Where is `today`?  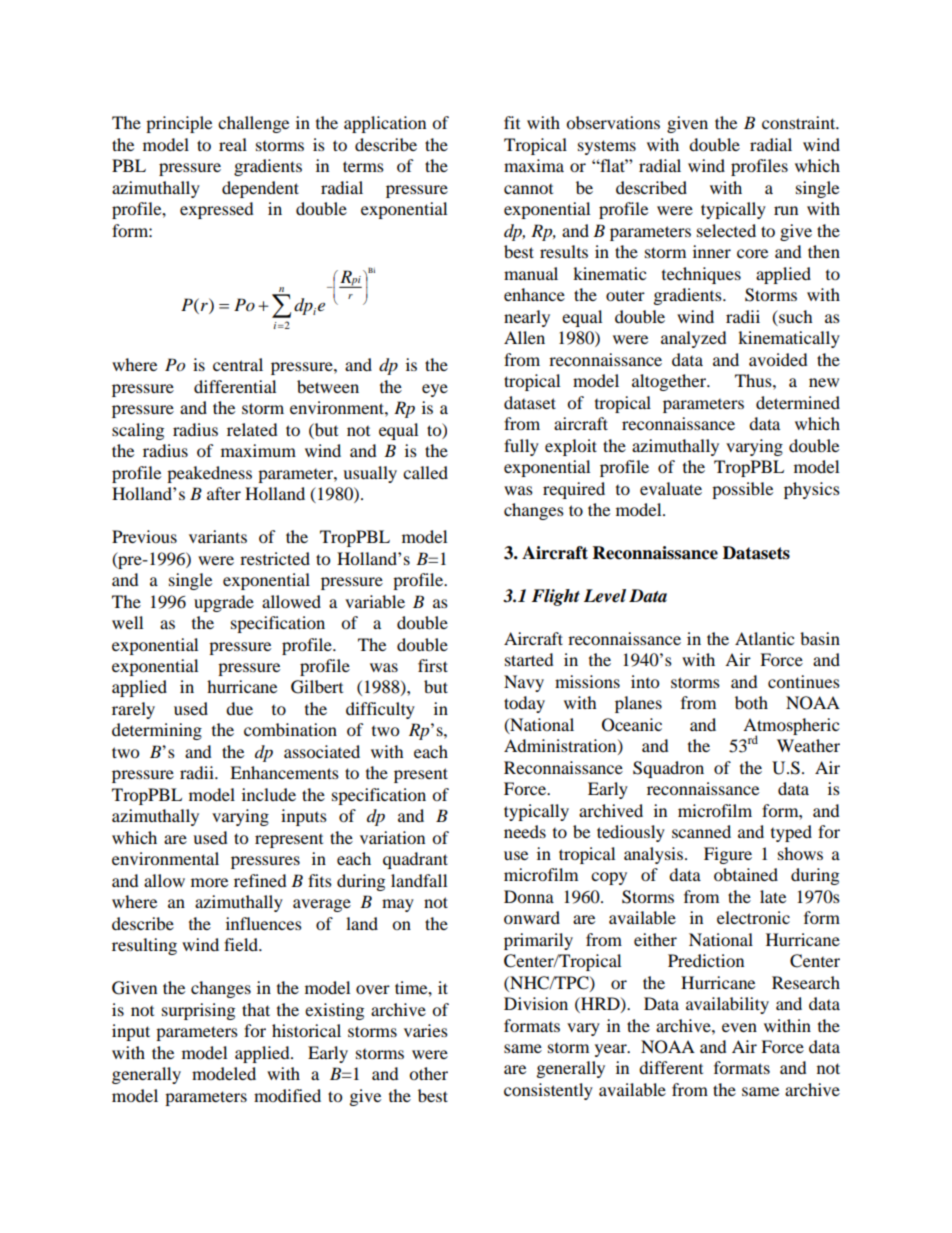 today is located at coordinates (524, 704).
